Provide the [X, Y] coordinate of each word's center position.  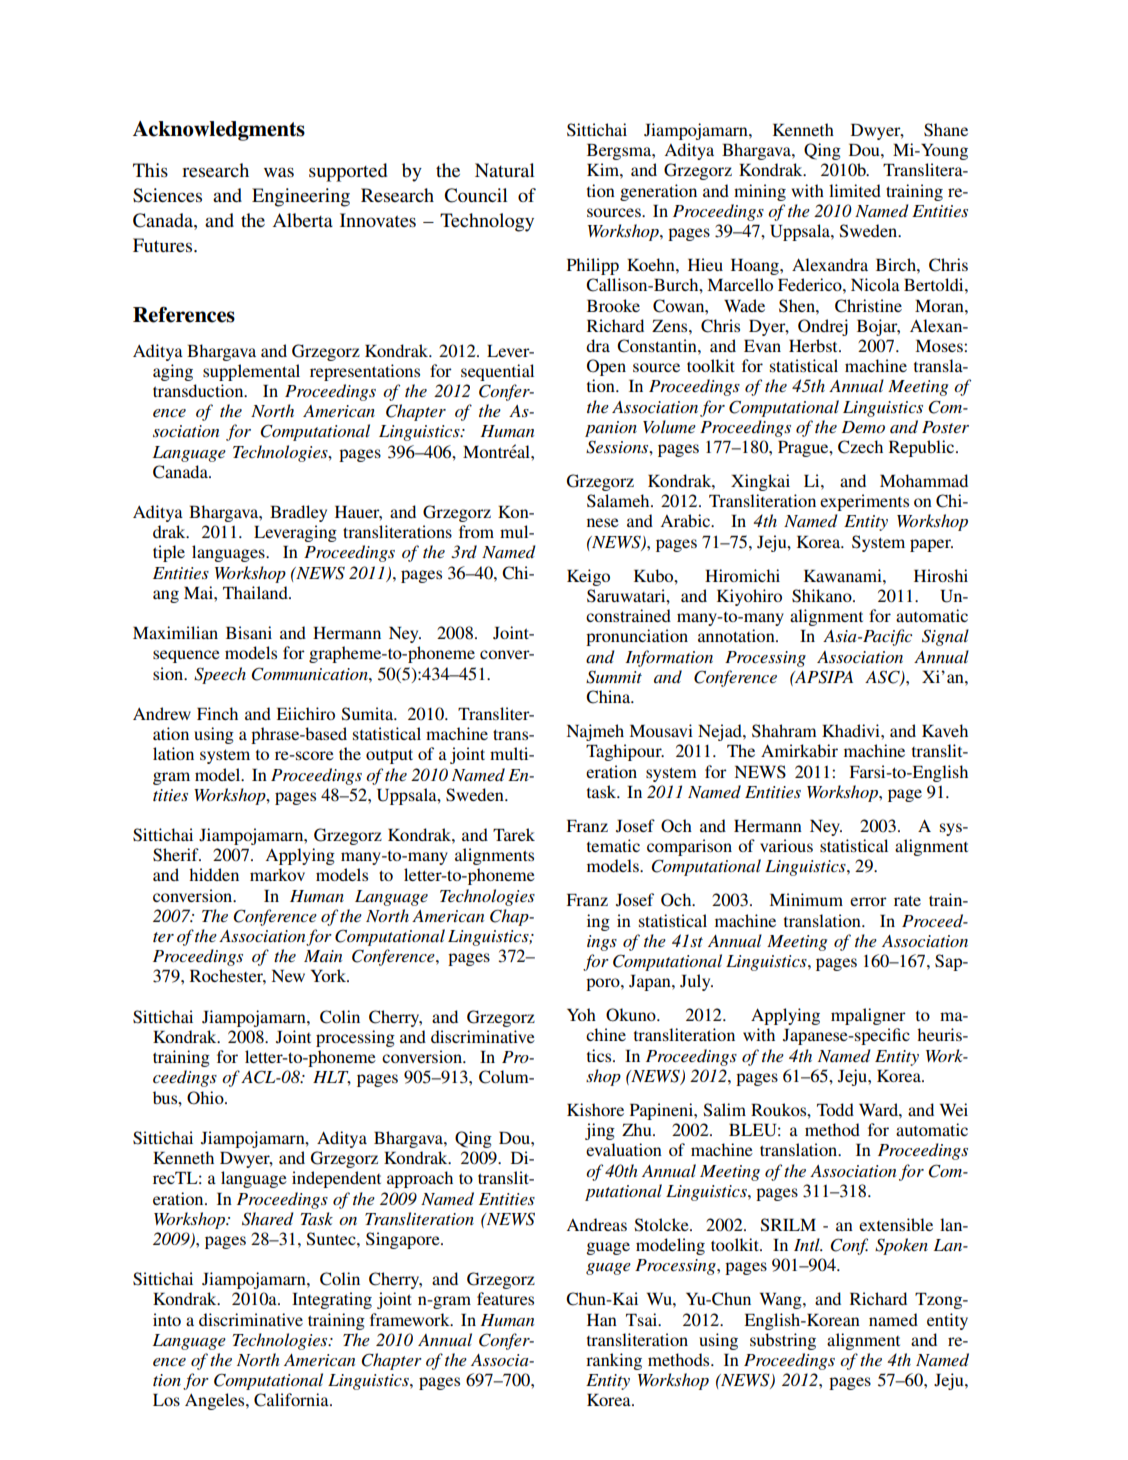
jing [600, 1131]
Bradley [298, 513]
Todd [835, 1109]
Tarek [514, 834]
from [476, 531]
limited [855, 190]
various [786, 845]
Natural [505, 170]
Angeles [216, 1401]
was [279, 172]
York [329, 975]
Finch [217, 713]
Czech [860, 447]
